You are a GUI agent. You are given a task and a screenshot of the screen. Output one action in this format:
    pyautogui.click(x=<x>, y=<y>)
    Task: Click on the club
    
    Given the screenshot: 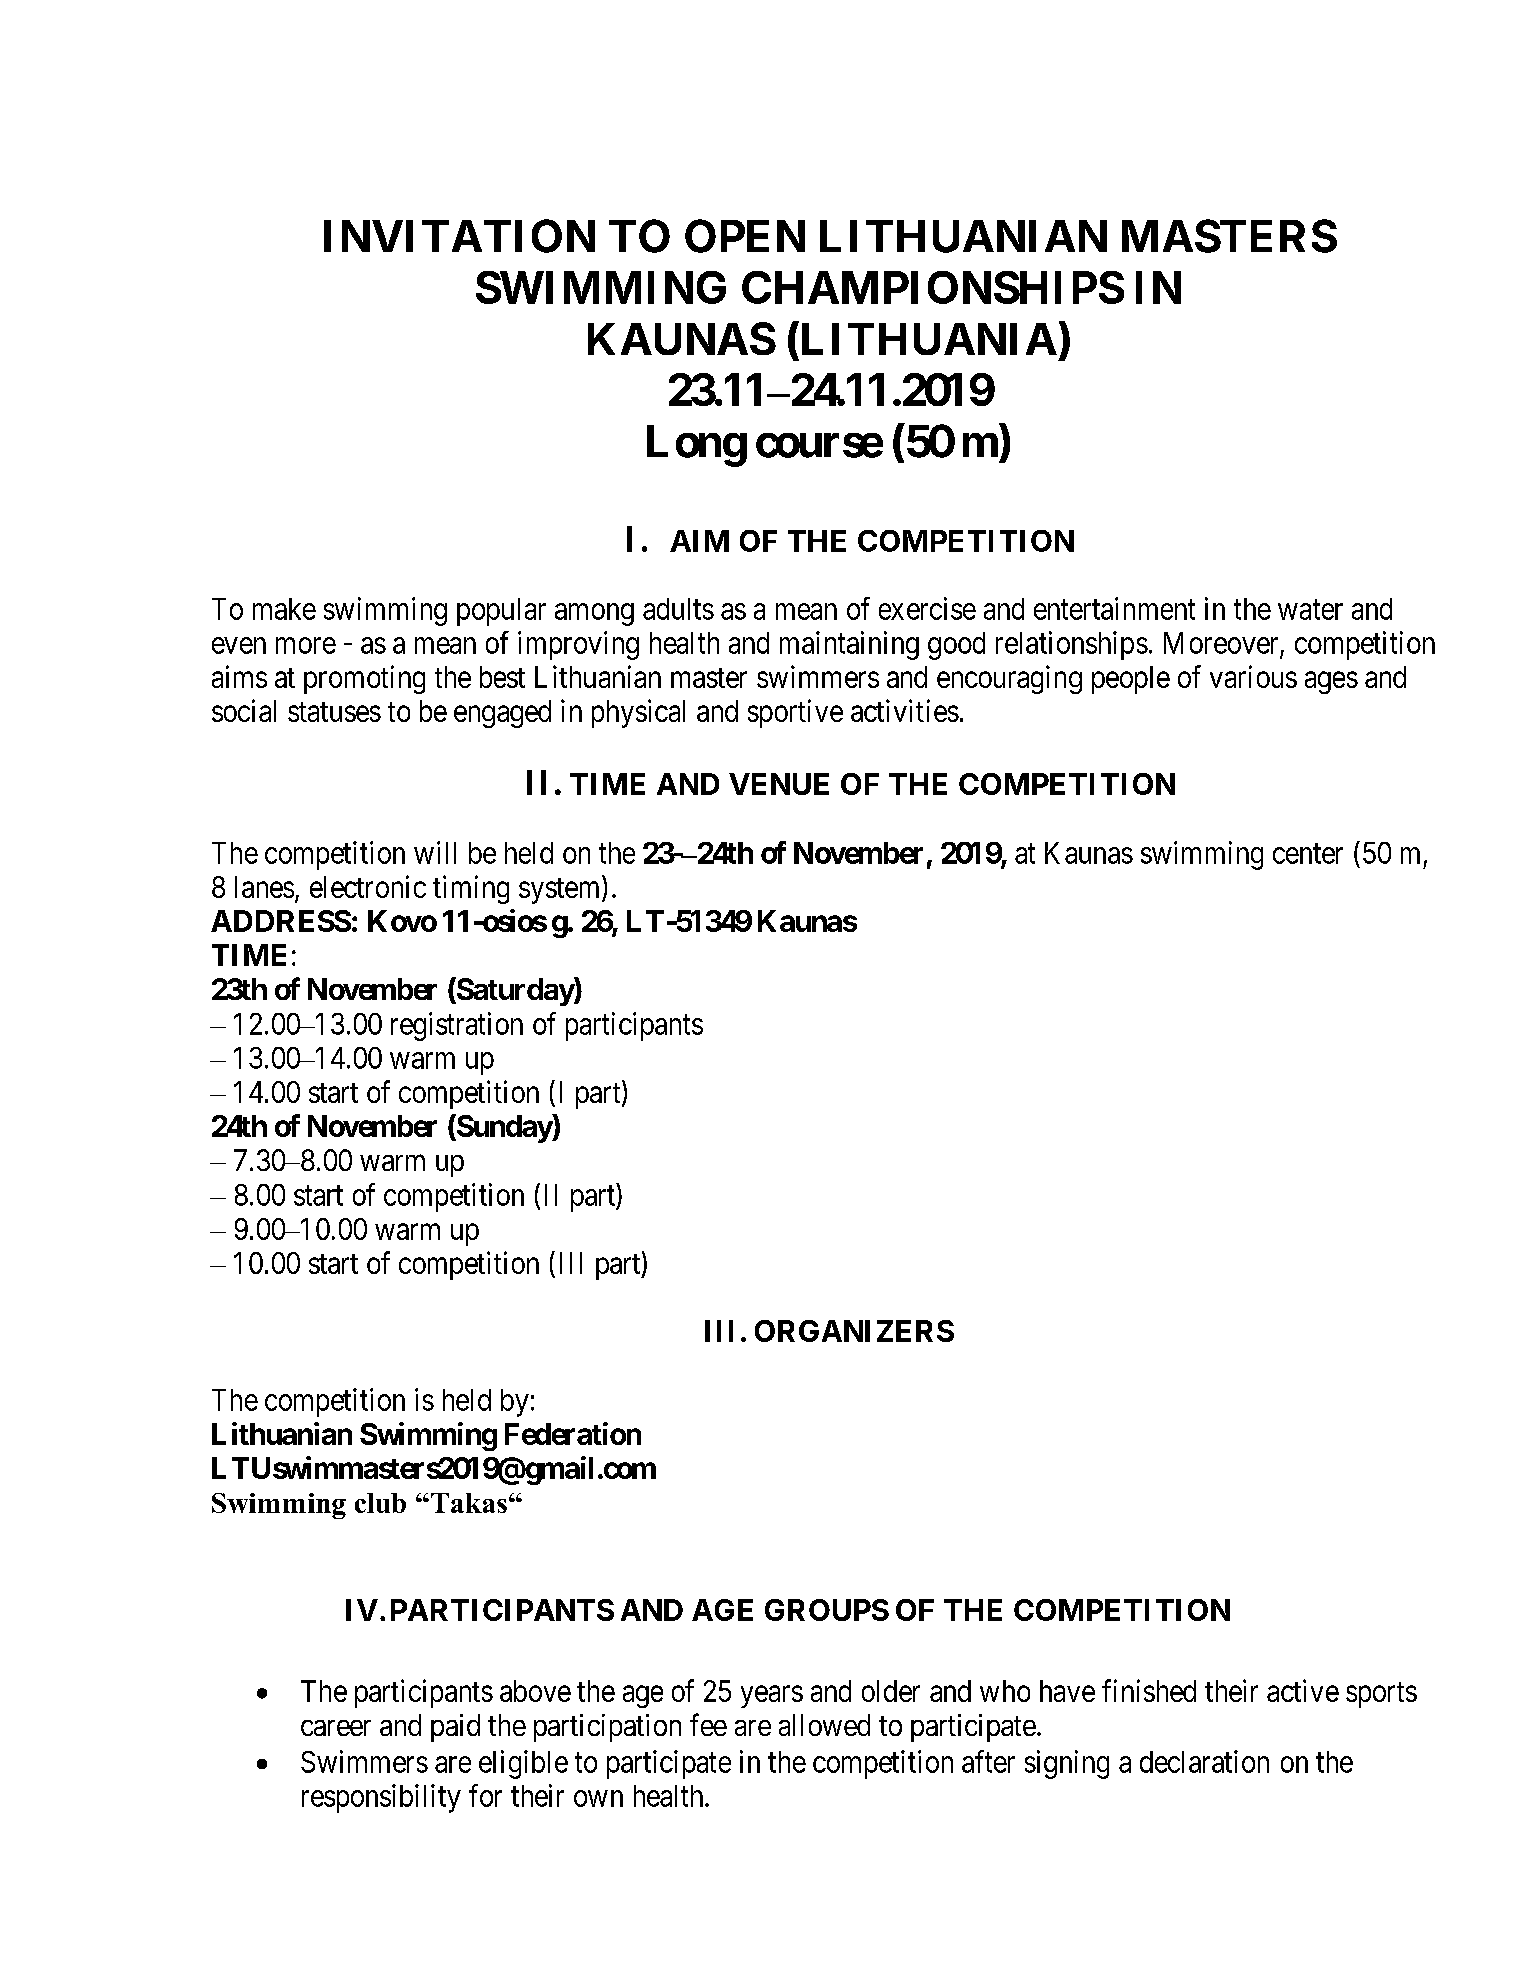 What is the action you would take?
    pyautogui.click(x=380, y=1503)
